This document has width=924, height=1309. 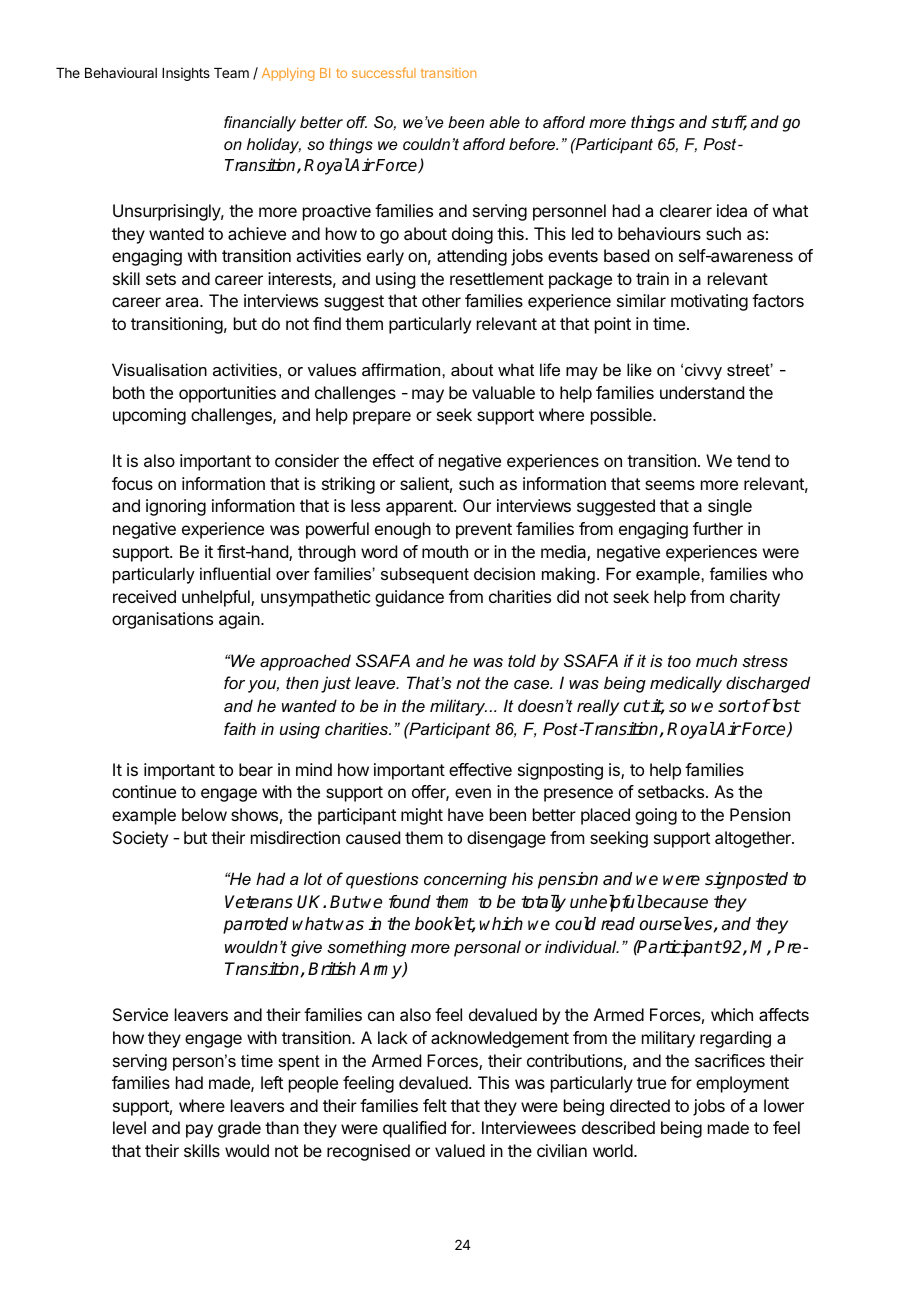 What do you see at coordinates (742, 1084) in the document?
I see `employment` at bounding box center [742, 1084].
